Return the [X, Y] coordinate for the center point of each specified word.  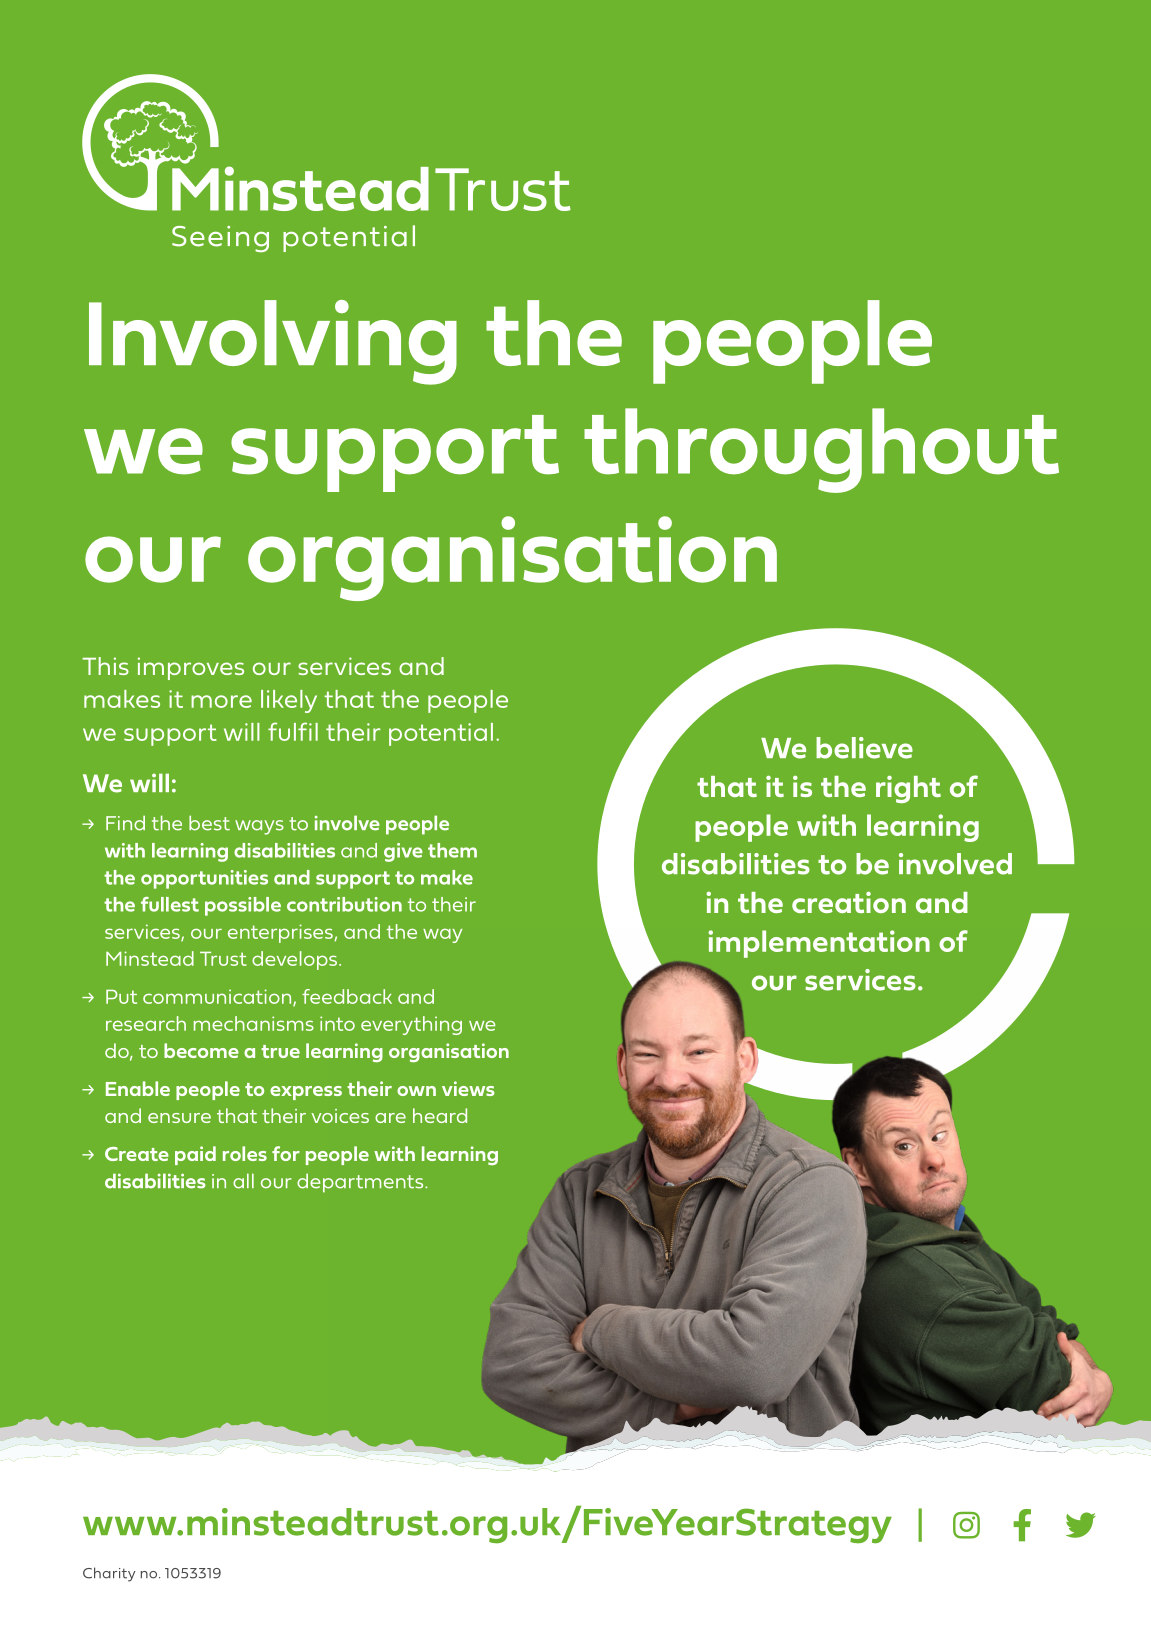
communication [218, 997]
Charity [109, 1574]
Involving [273, 342]
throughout [821, 450]
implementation [819, 944]
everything [411, 1025]
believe [864, 748]
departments [361, 1183]
